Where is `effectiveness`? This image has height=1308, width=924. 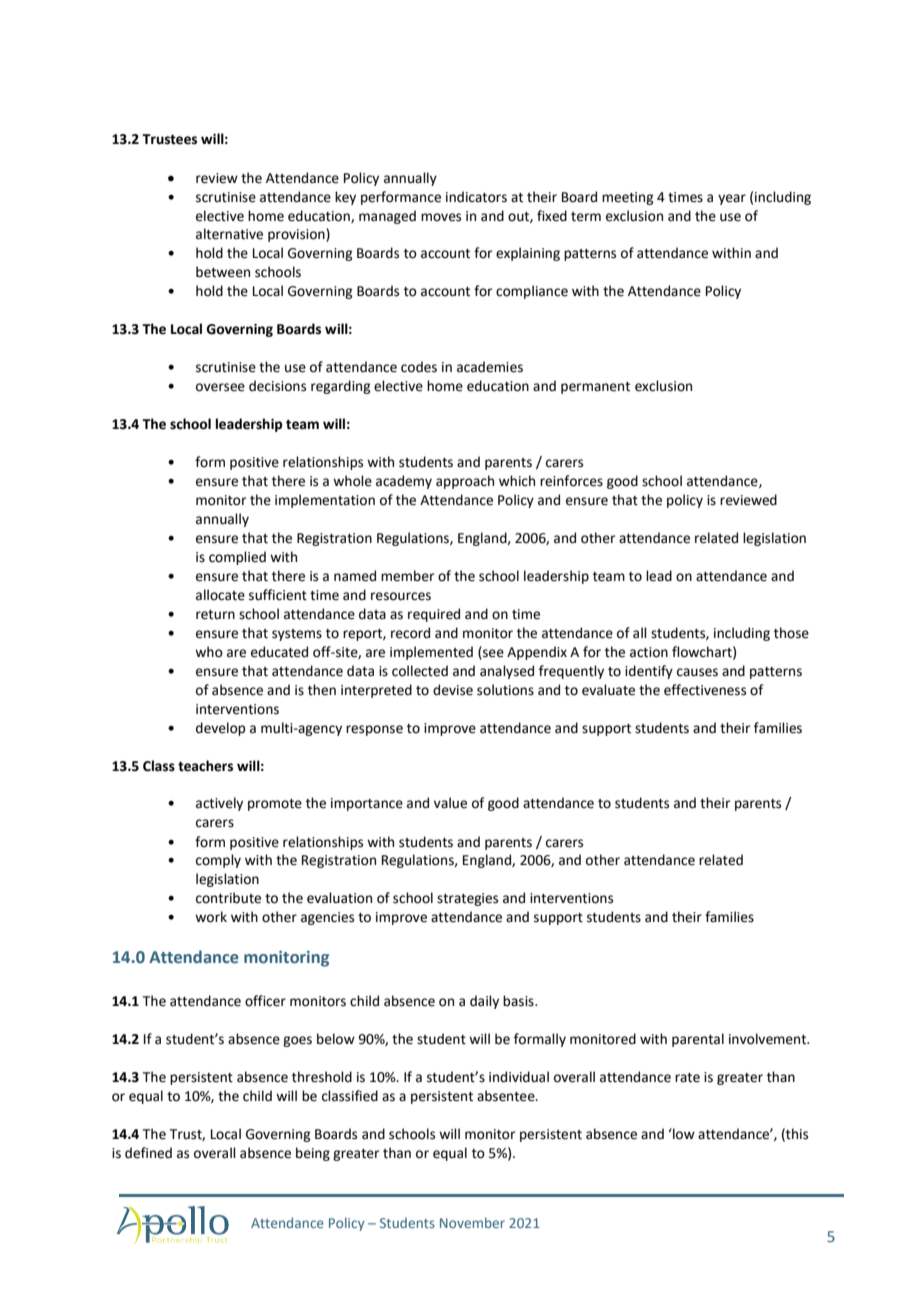
effectiveness is located at coordinates (705, 690).
